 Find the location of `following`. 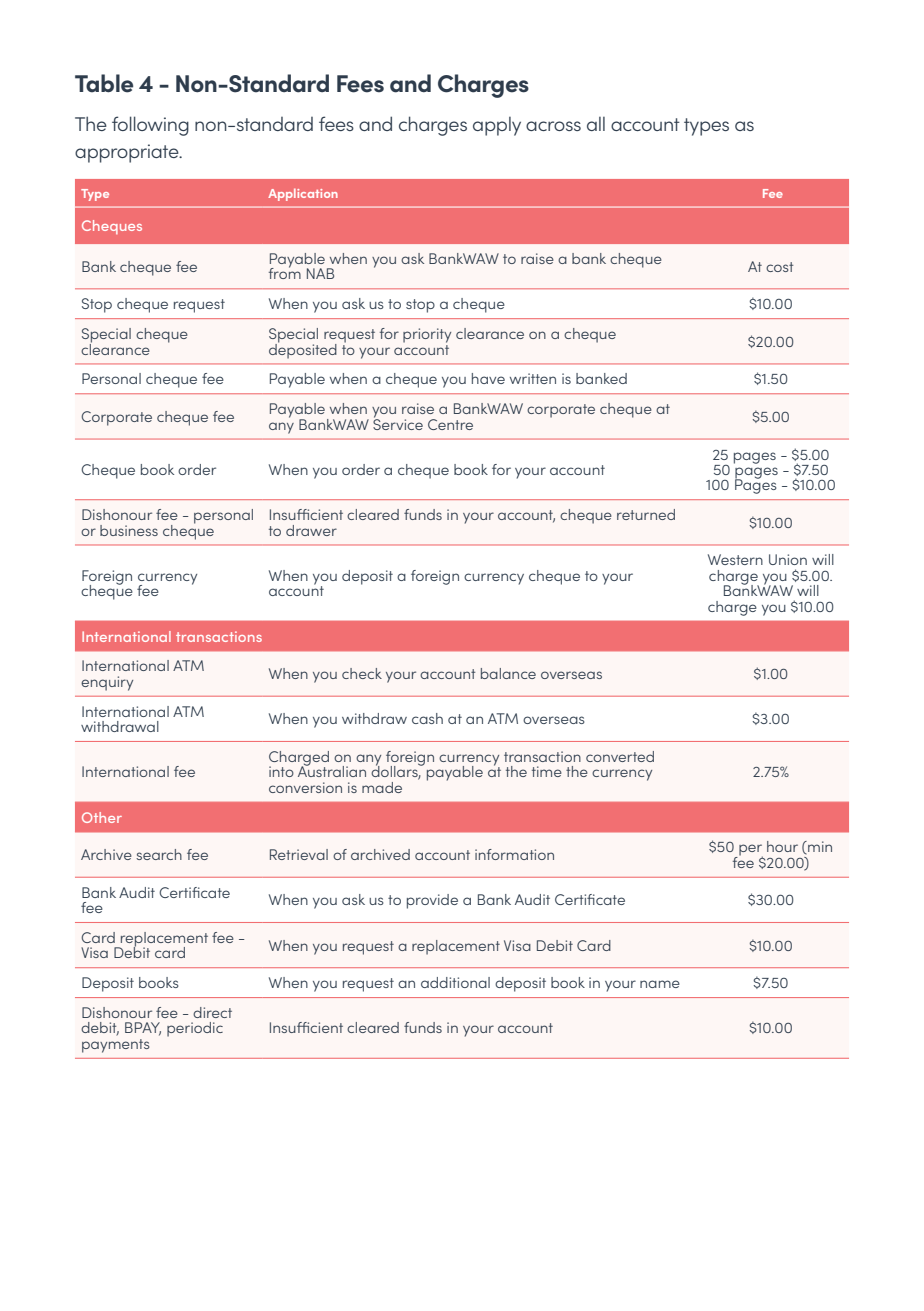

following is located at coordinates (150, 126).
